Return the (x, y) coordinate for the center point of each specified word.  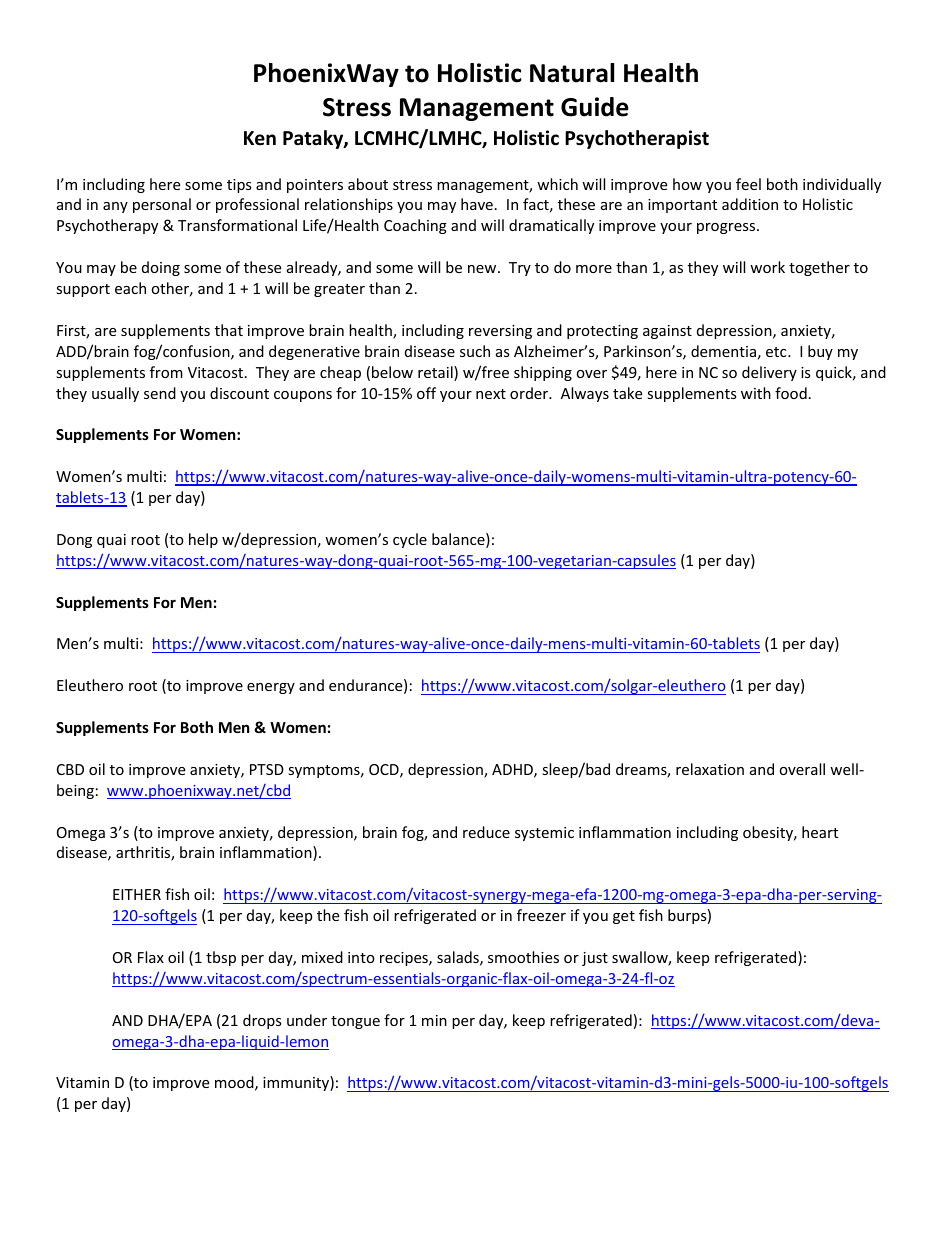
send (160, 393)
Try (520, 269)
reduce (486, 832)
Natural (572, 73)
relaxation (710, 769)
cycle (410, 540)
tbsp (221, 958)
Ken (260, 138)
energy (271, 688)
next (491, 394)
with (756, 393)
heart (820, 832)
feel (748, 184)
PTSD (267, 769)
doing (161, 268)
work (767, 267)
